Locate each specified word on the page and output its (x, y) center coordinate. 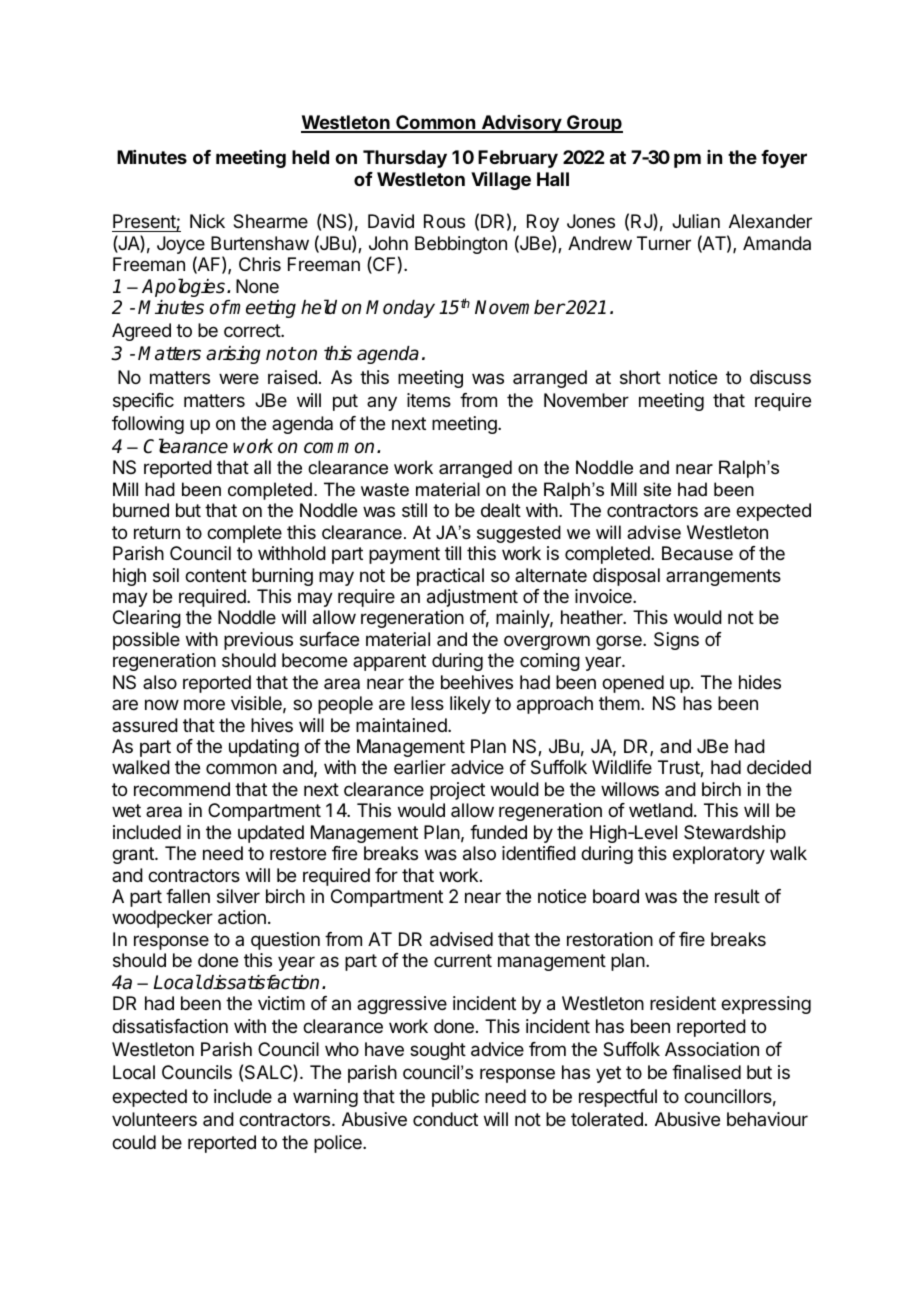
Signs (676, 641)
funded (498, 832)
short (640, 377)
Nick (207, 221)
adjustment (472, 598)
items (429, 400)
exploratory (719, 855)
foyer (784, 159)
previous (258, 641)
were (239, 378)
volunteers (154, 1119)
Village (501, 181)
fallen (188, 896)
